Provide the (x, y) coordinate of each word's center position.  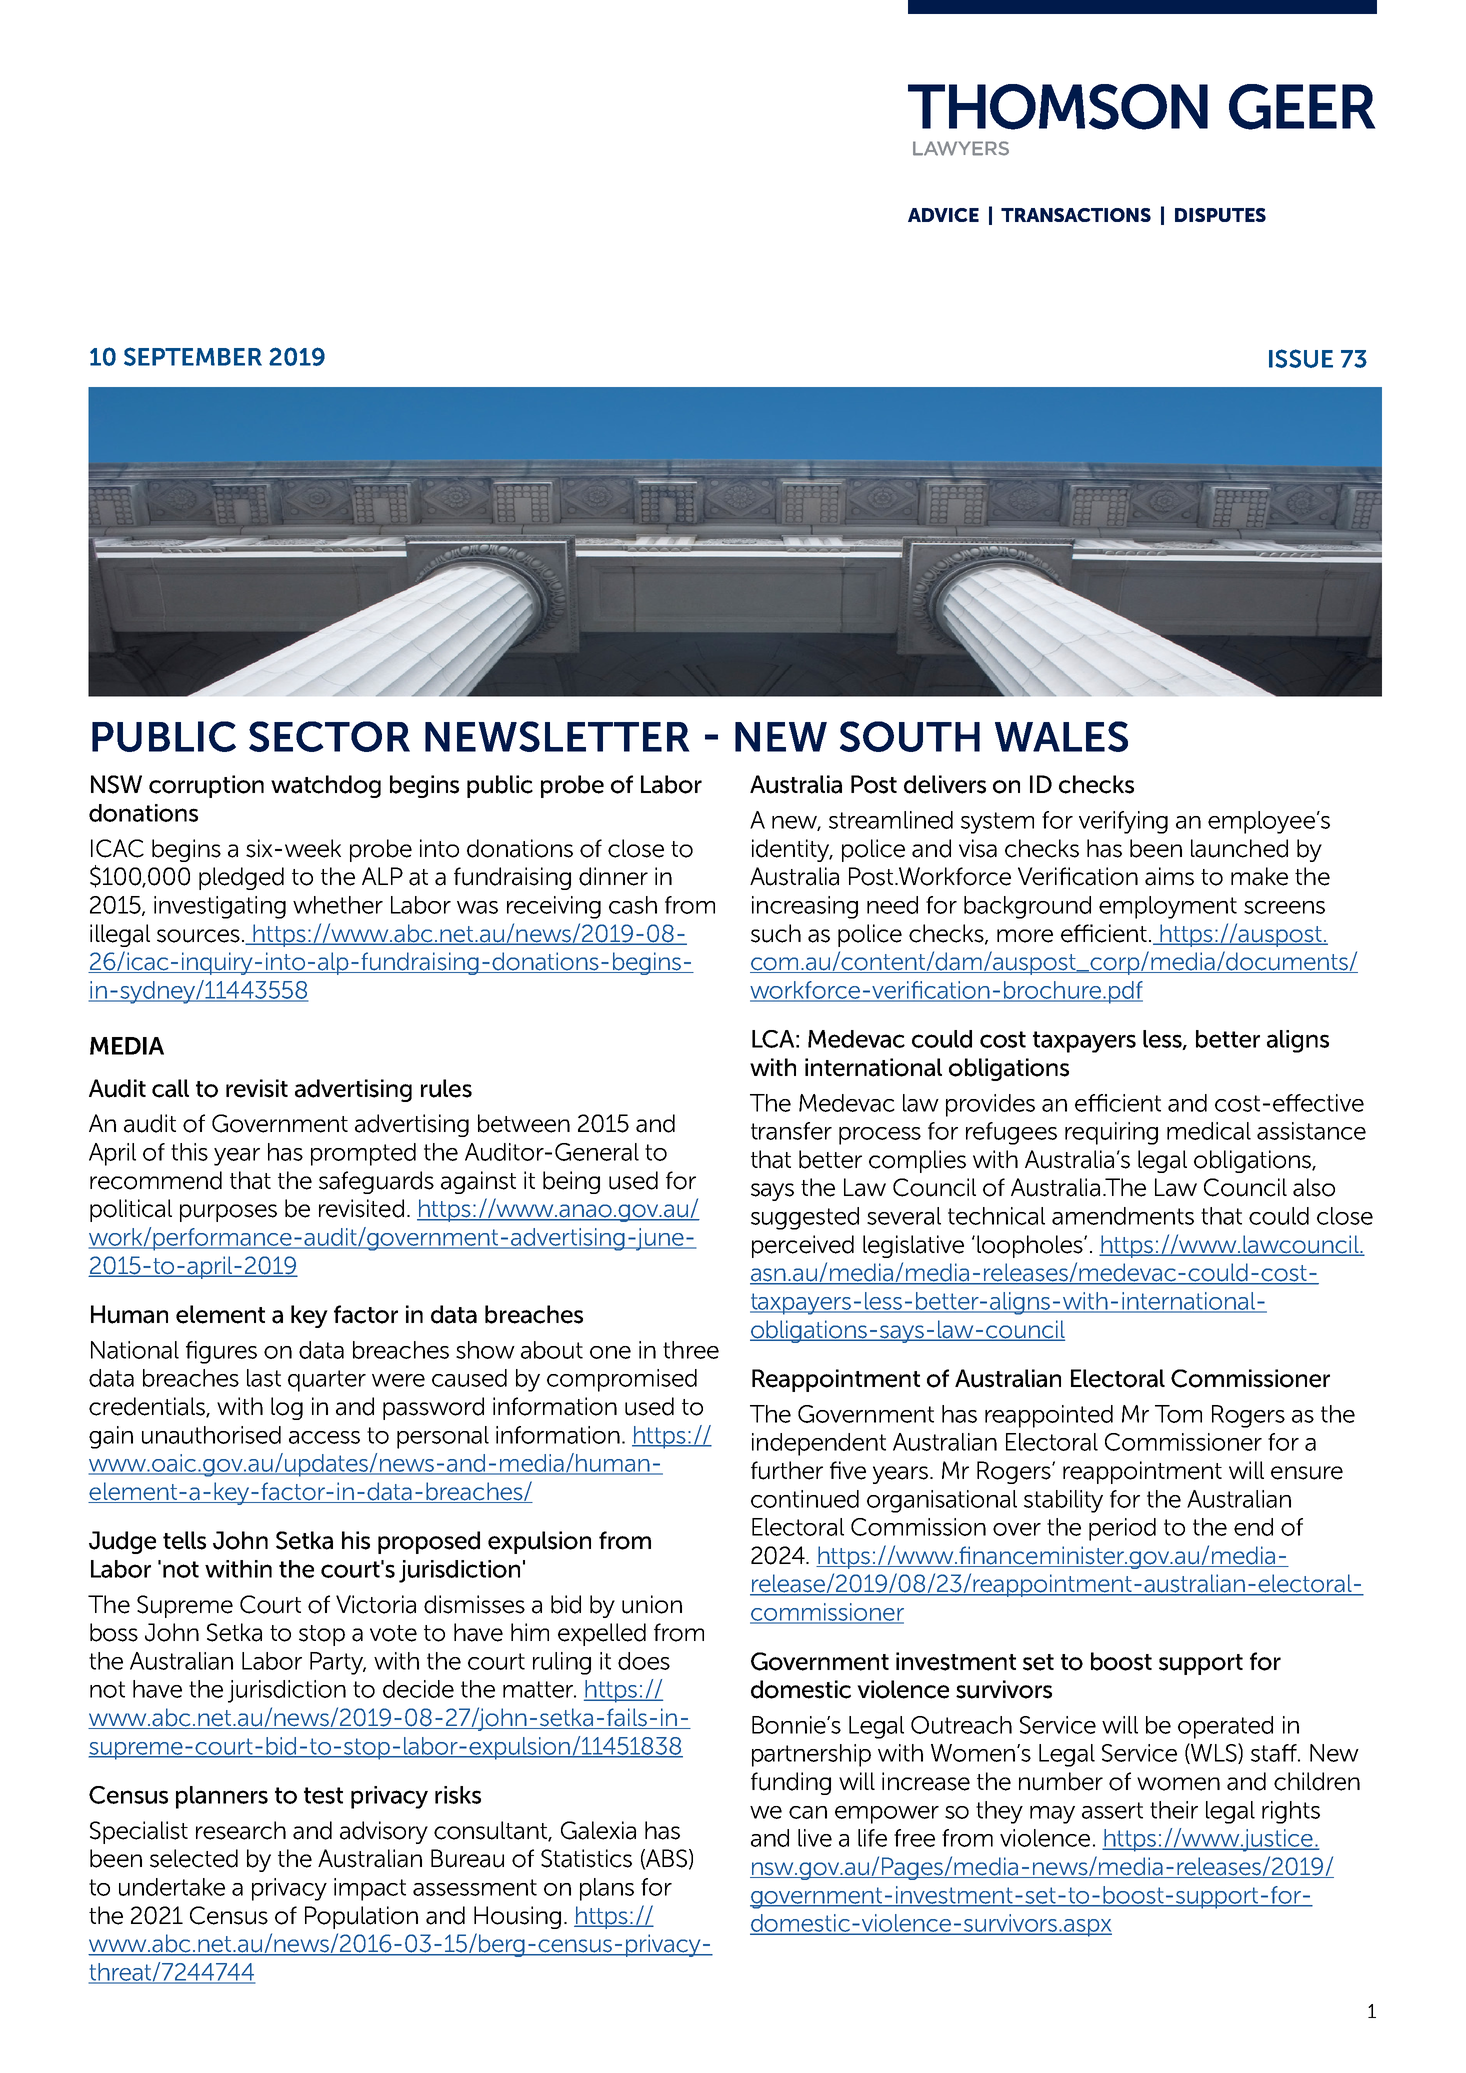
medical (1209, 1131)
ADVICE (943, 215)
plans (607, 1889)
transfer (791, 1131)
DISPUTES (1220, 215)
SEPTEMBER (193, 356)
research (241, 1830)
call (170, 1088)
